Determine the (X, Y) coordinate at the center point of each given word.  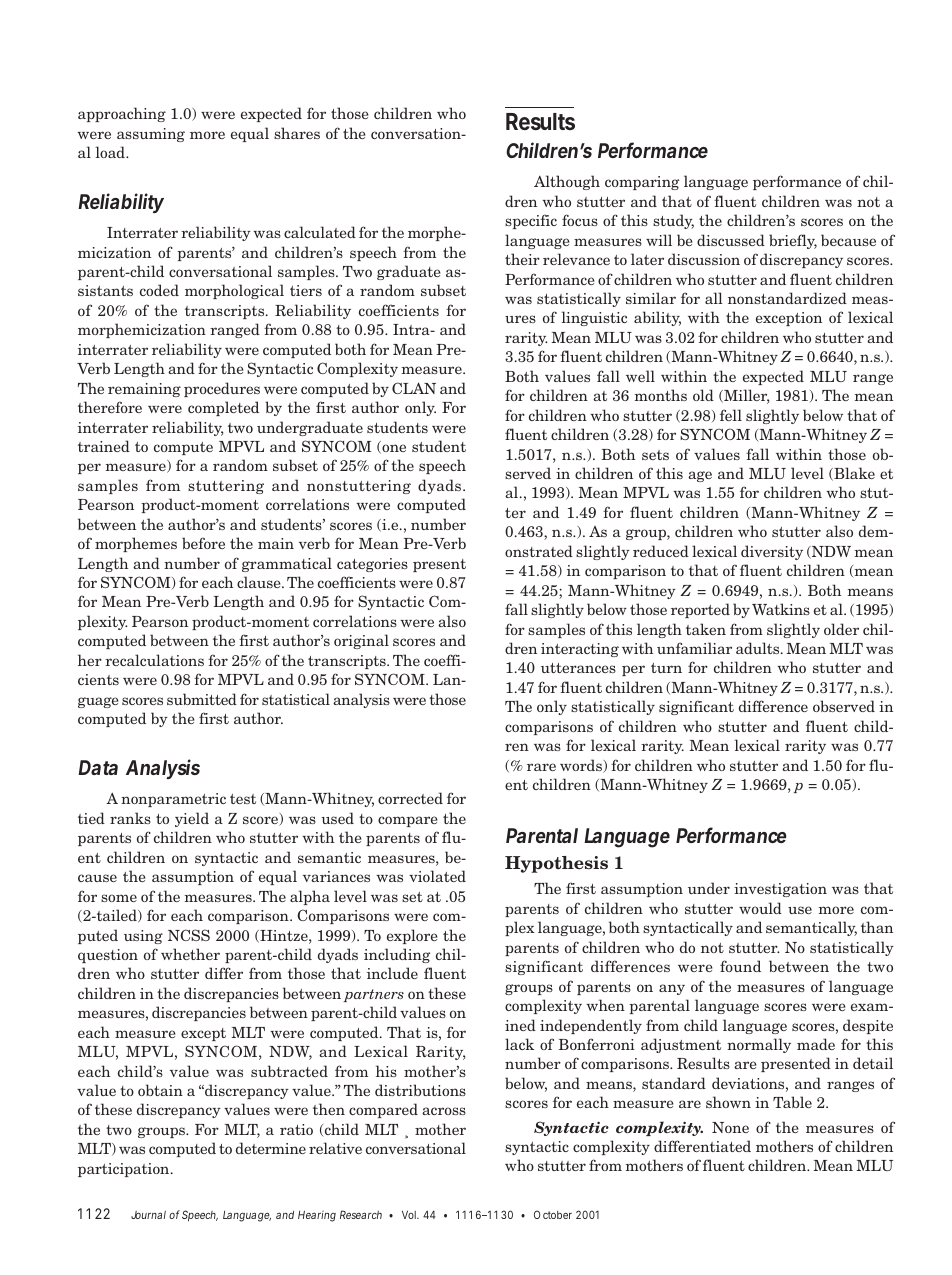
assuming (151, 135)
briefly (793, 241)
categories (372, 565)
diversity (772, 552)
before (203, 543)
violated (437, 876)
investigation (780, 890)
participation (125, 1170)
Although (567, 182)
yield (192, 819)
